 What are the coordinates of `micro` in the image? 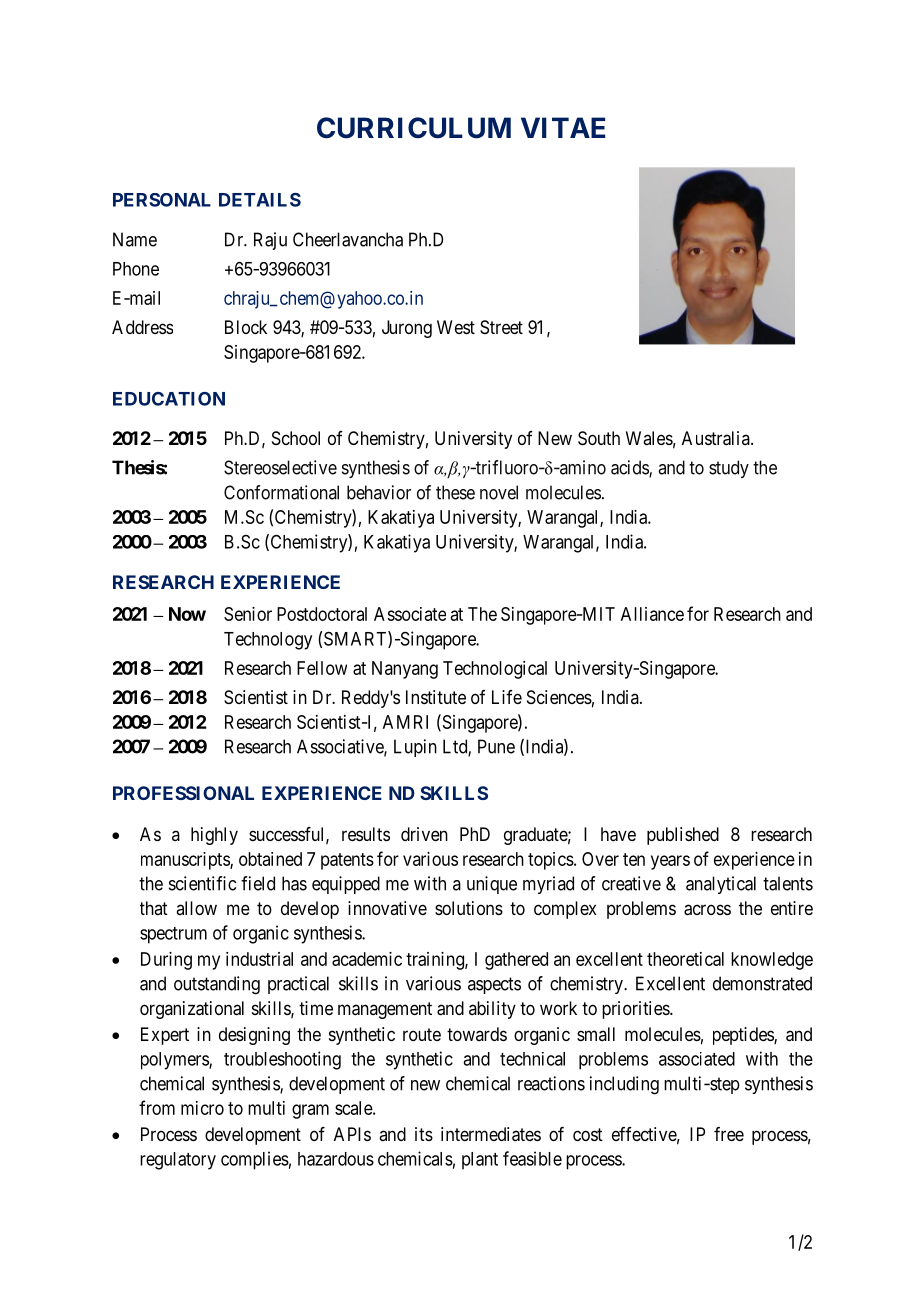 It's located at (202, 1108).
